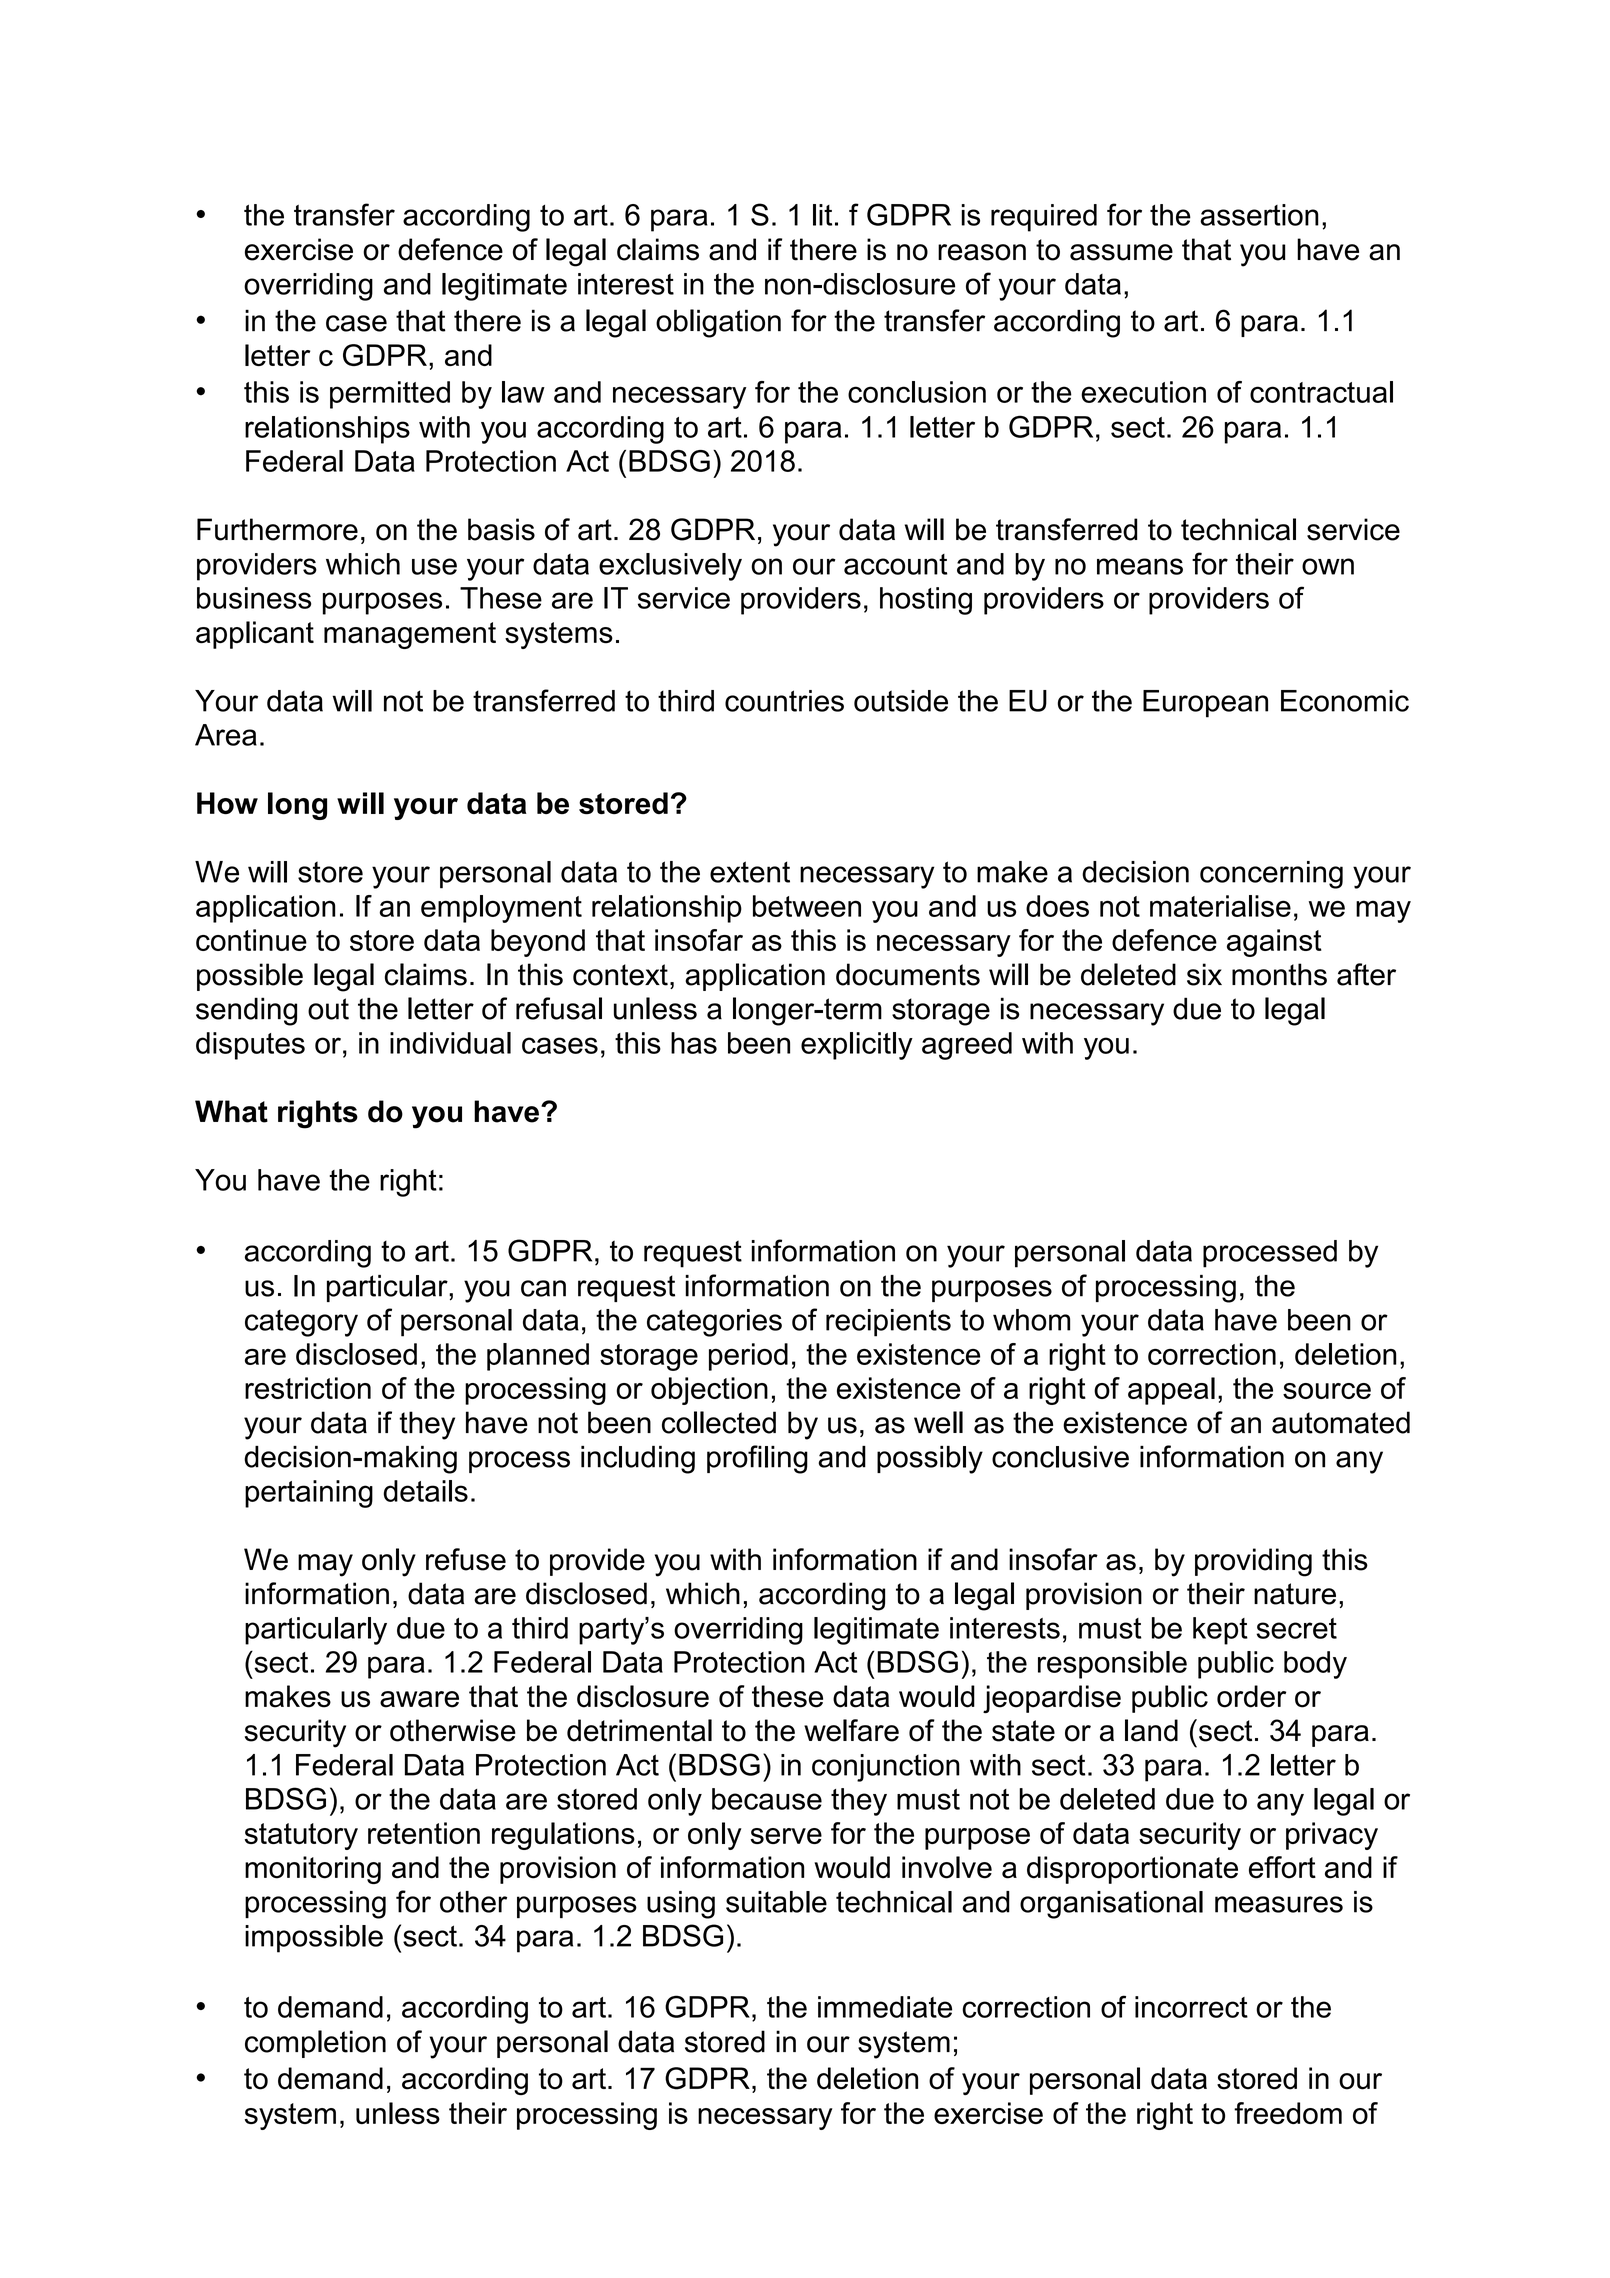  What do you see at coordinates (251, 940) in the image?
I see `continue` at bounding box center [251, 940].
